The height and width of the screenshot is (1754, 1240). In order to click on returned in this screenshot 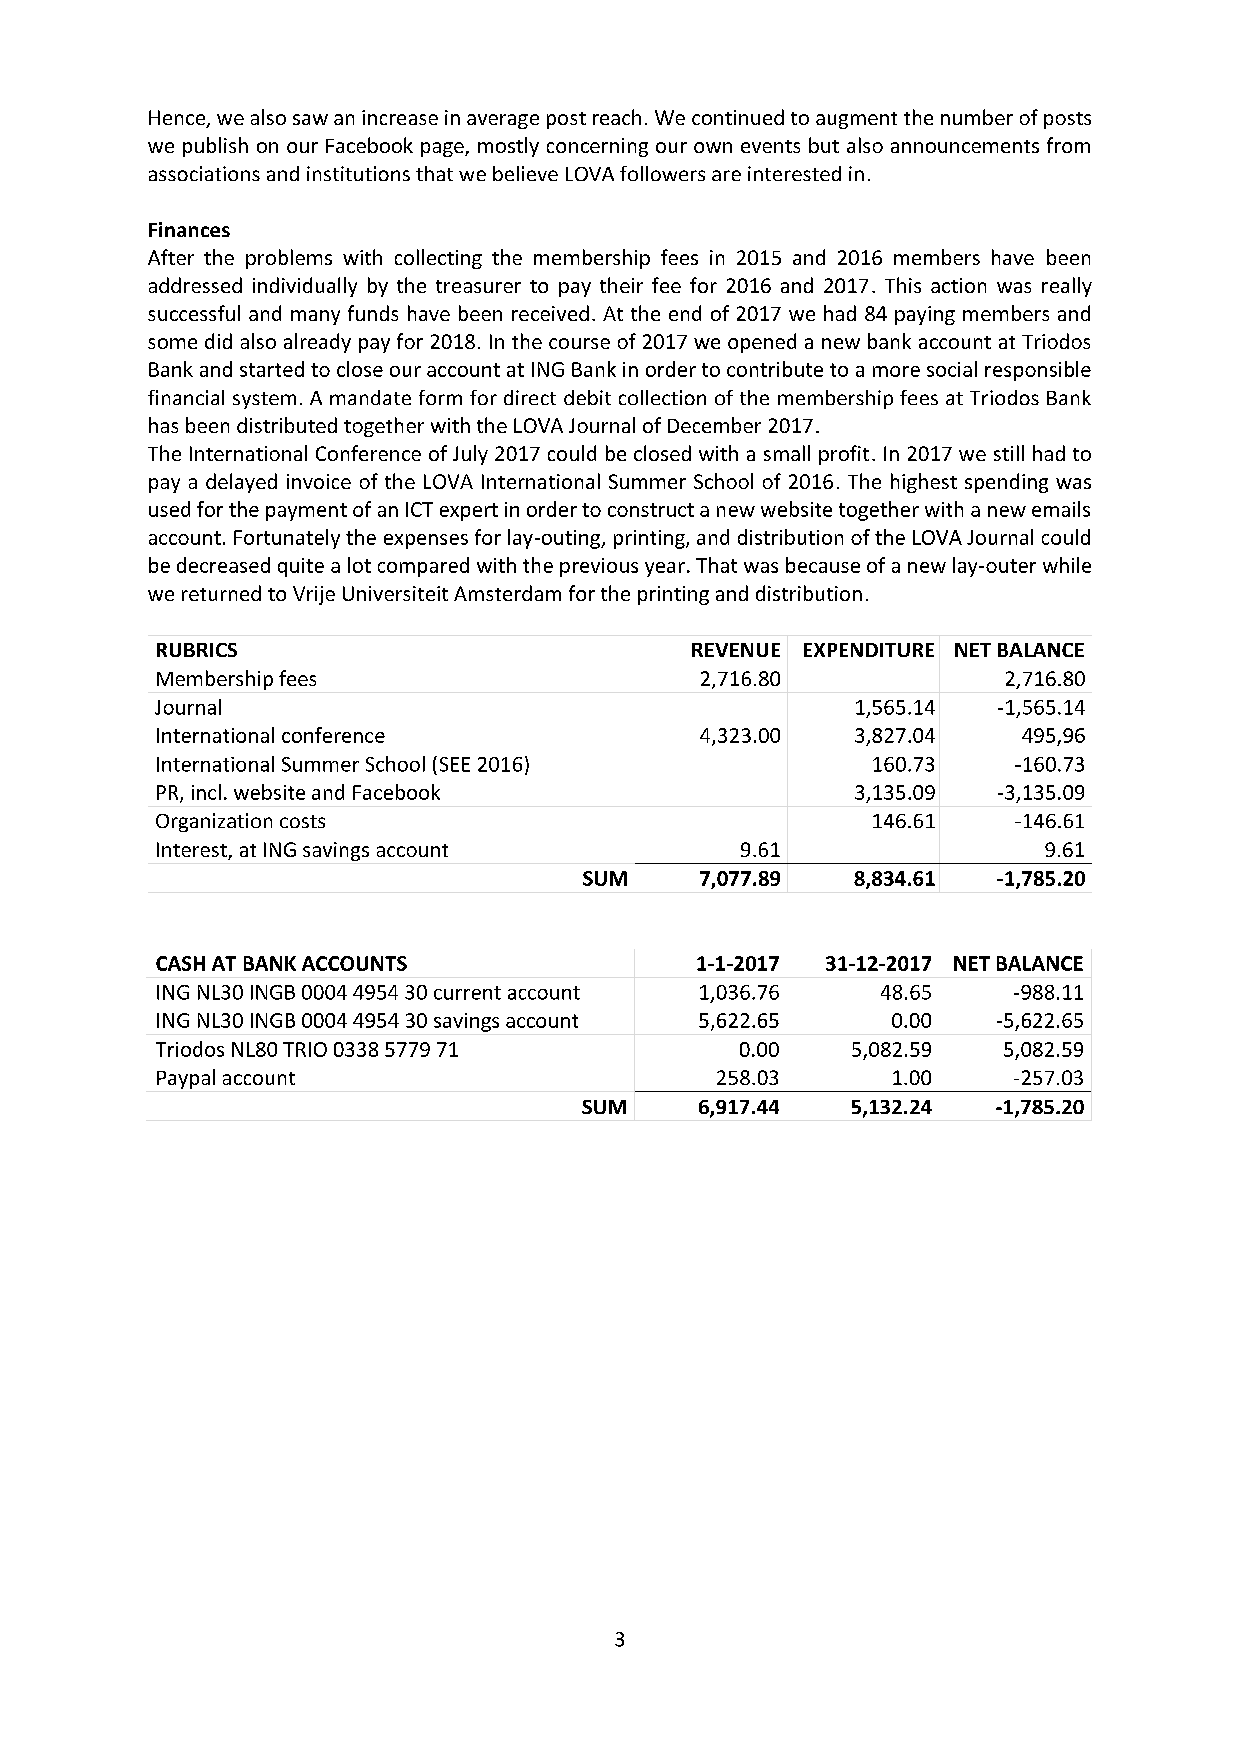, I will do `click(221, 593)`.
